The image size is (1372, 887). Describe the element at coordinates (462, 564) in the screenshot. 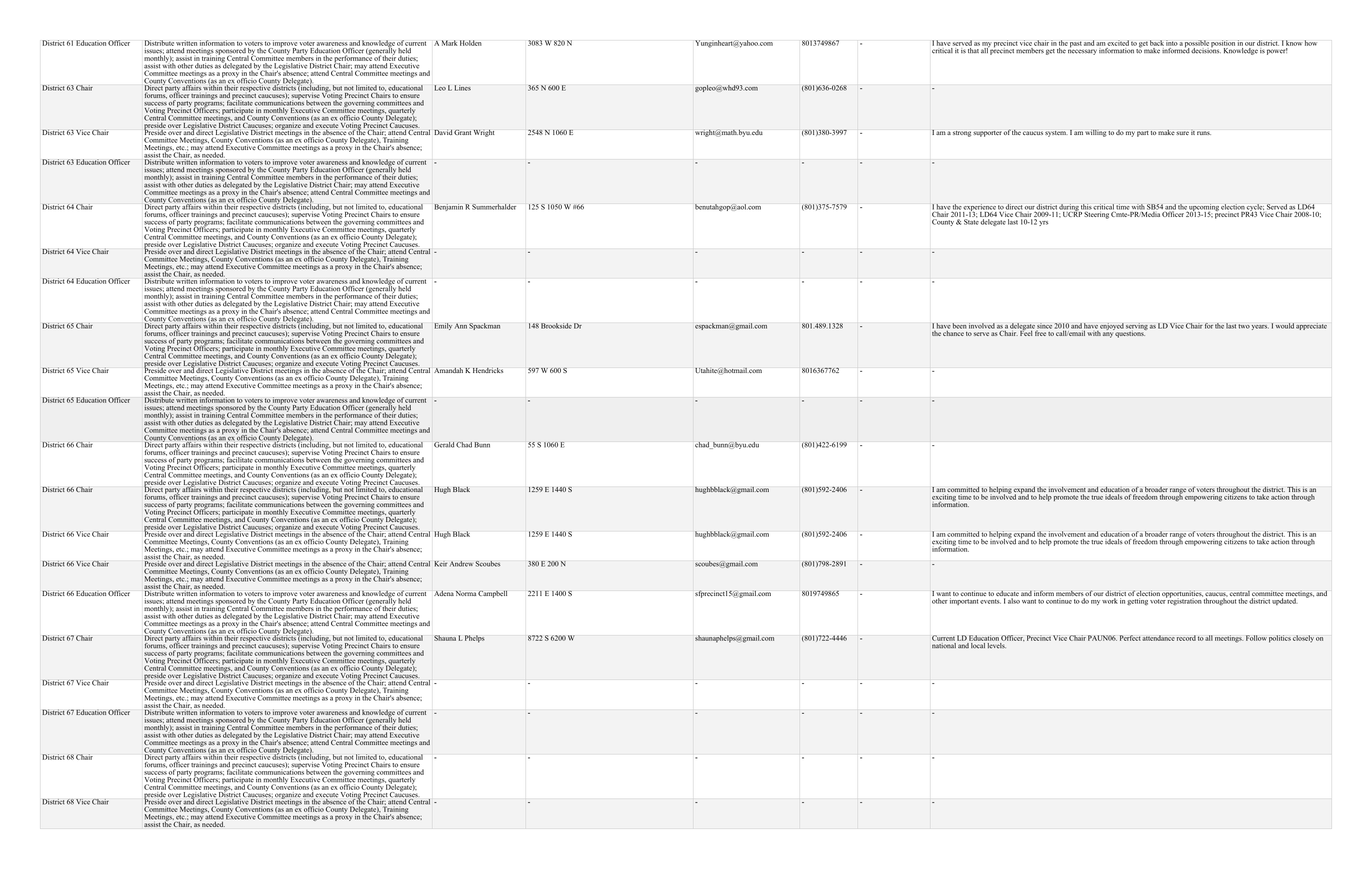

I see `Andrew` at that location.
